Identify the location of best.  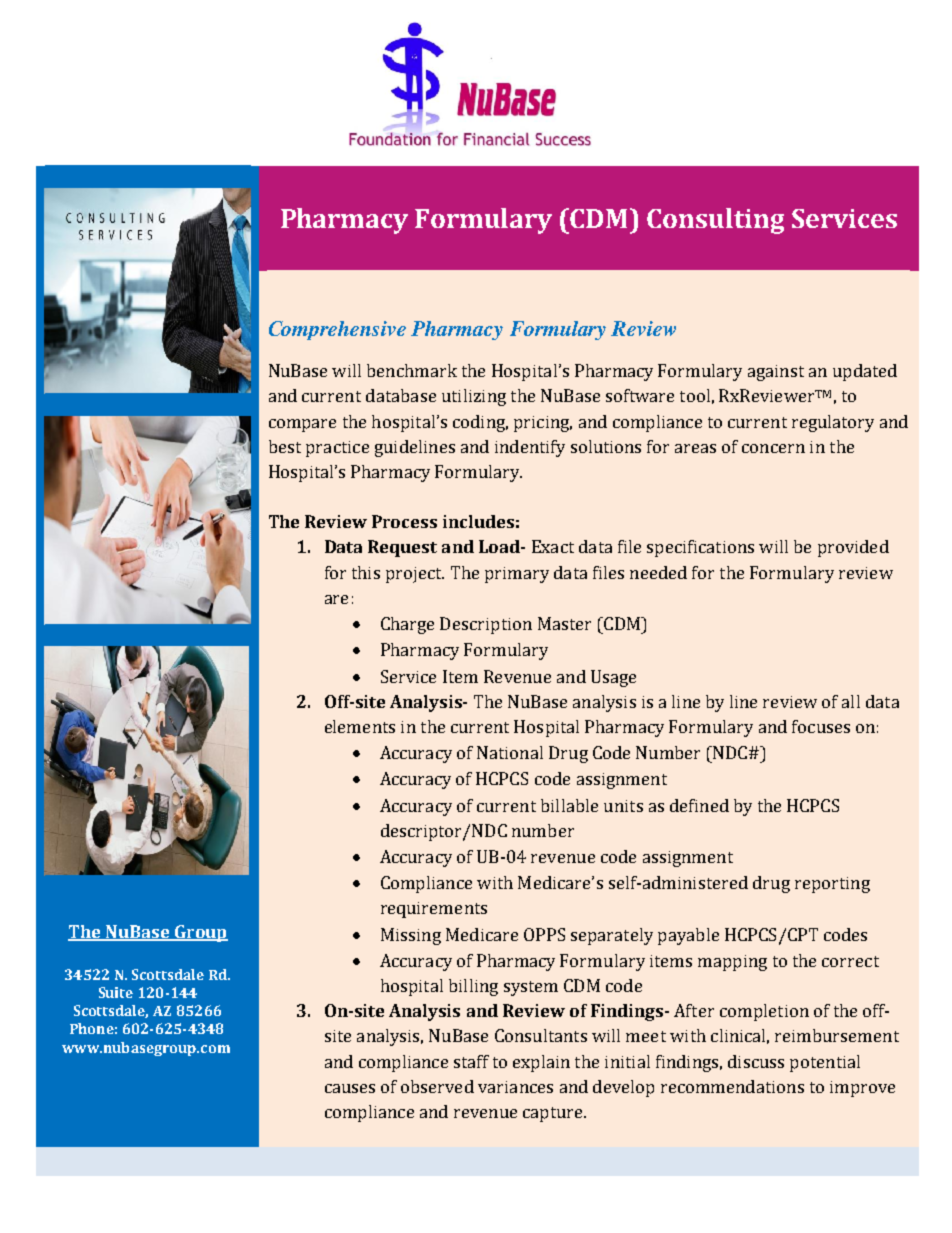
(285, 446).
